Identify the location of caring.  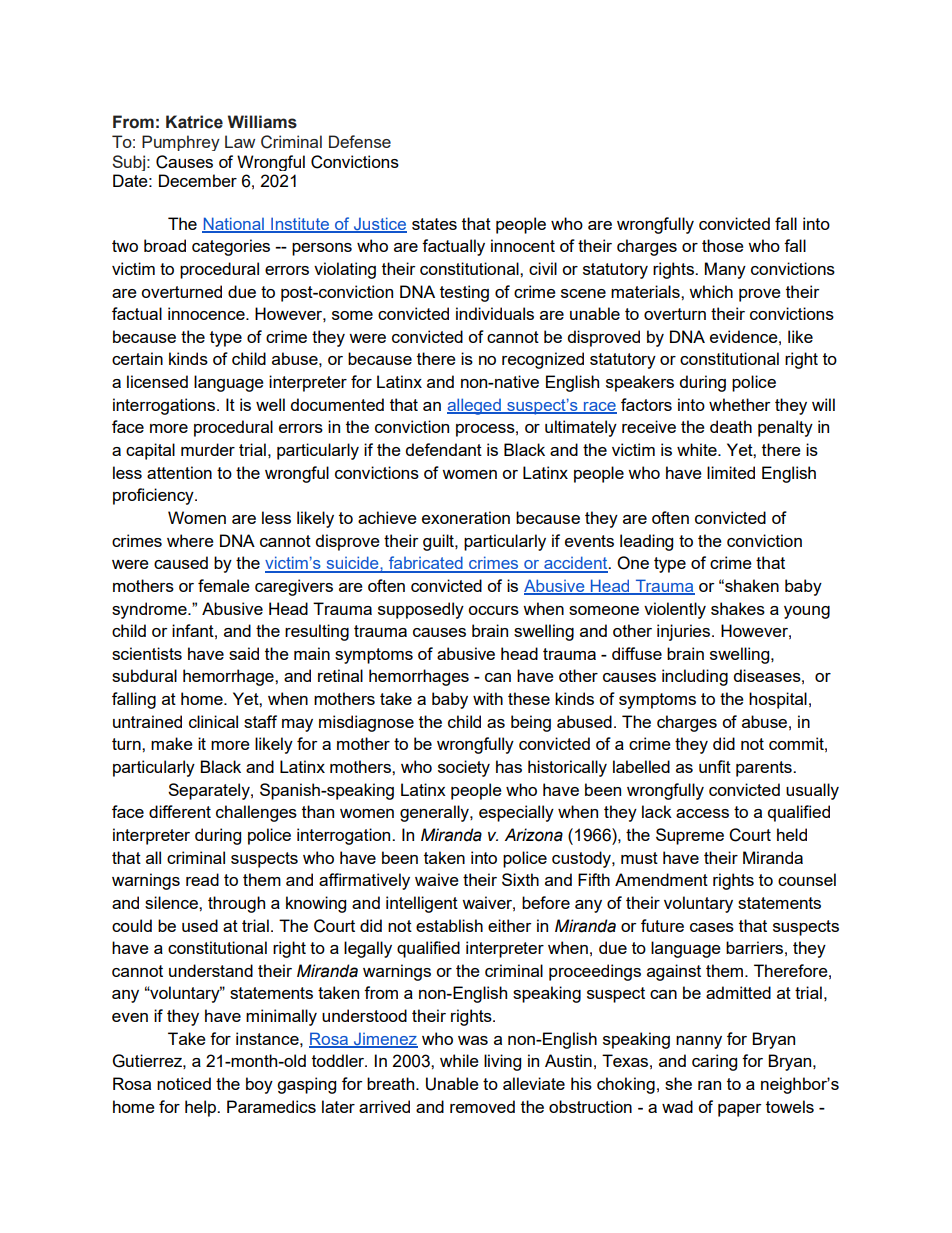
(714, 1062).
